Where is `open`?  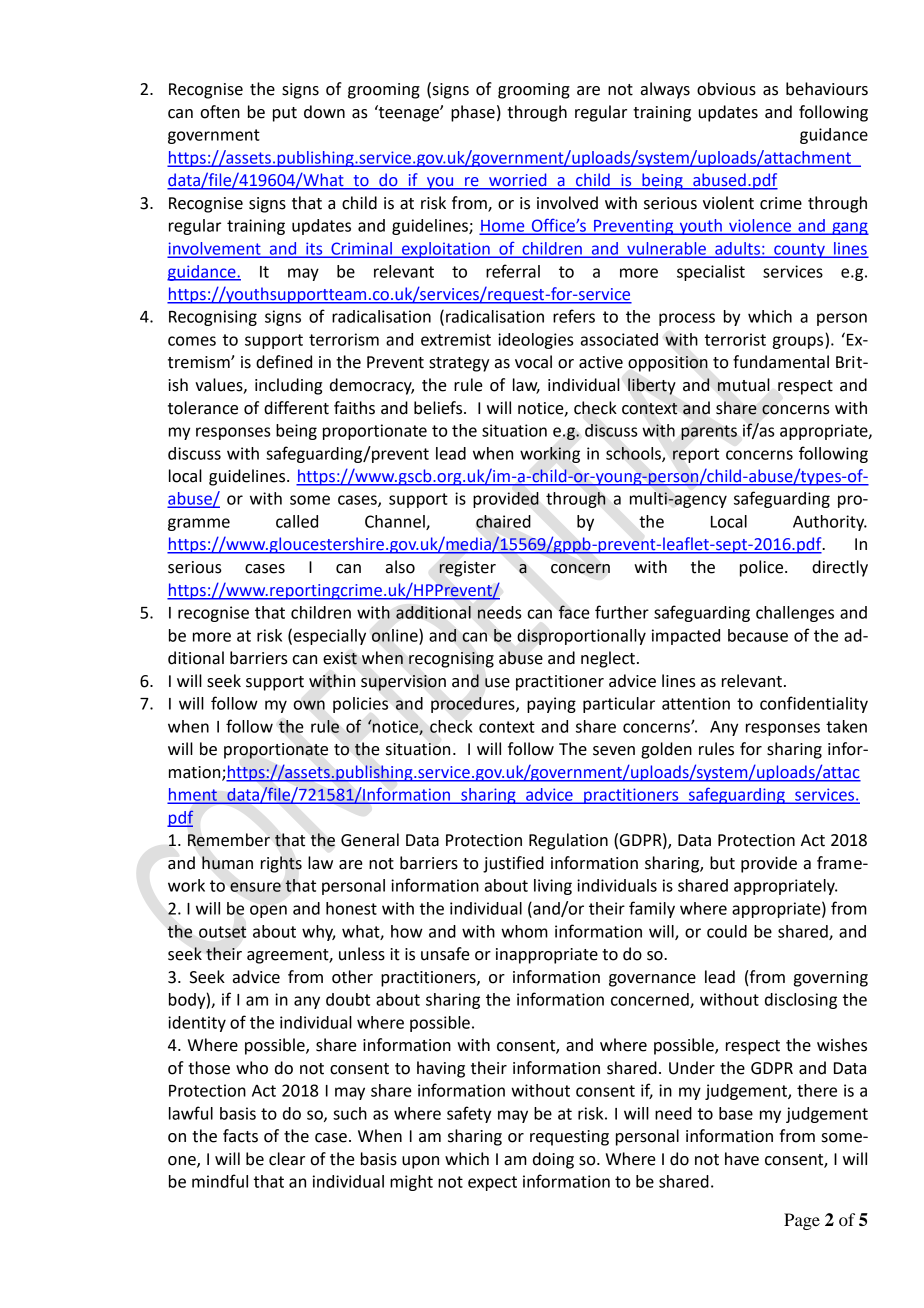
open is located at coordinates (268, 911).
